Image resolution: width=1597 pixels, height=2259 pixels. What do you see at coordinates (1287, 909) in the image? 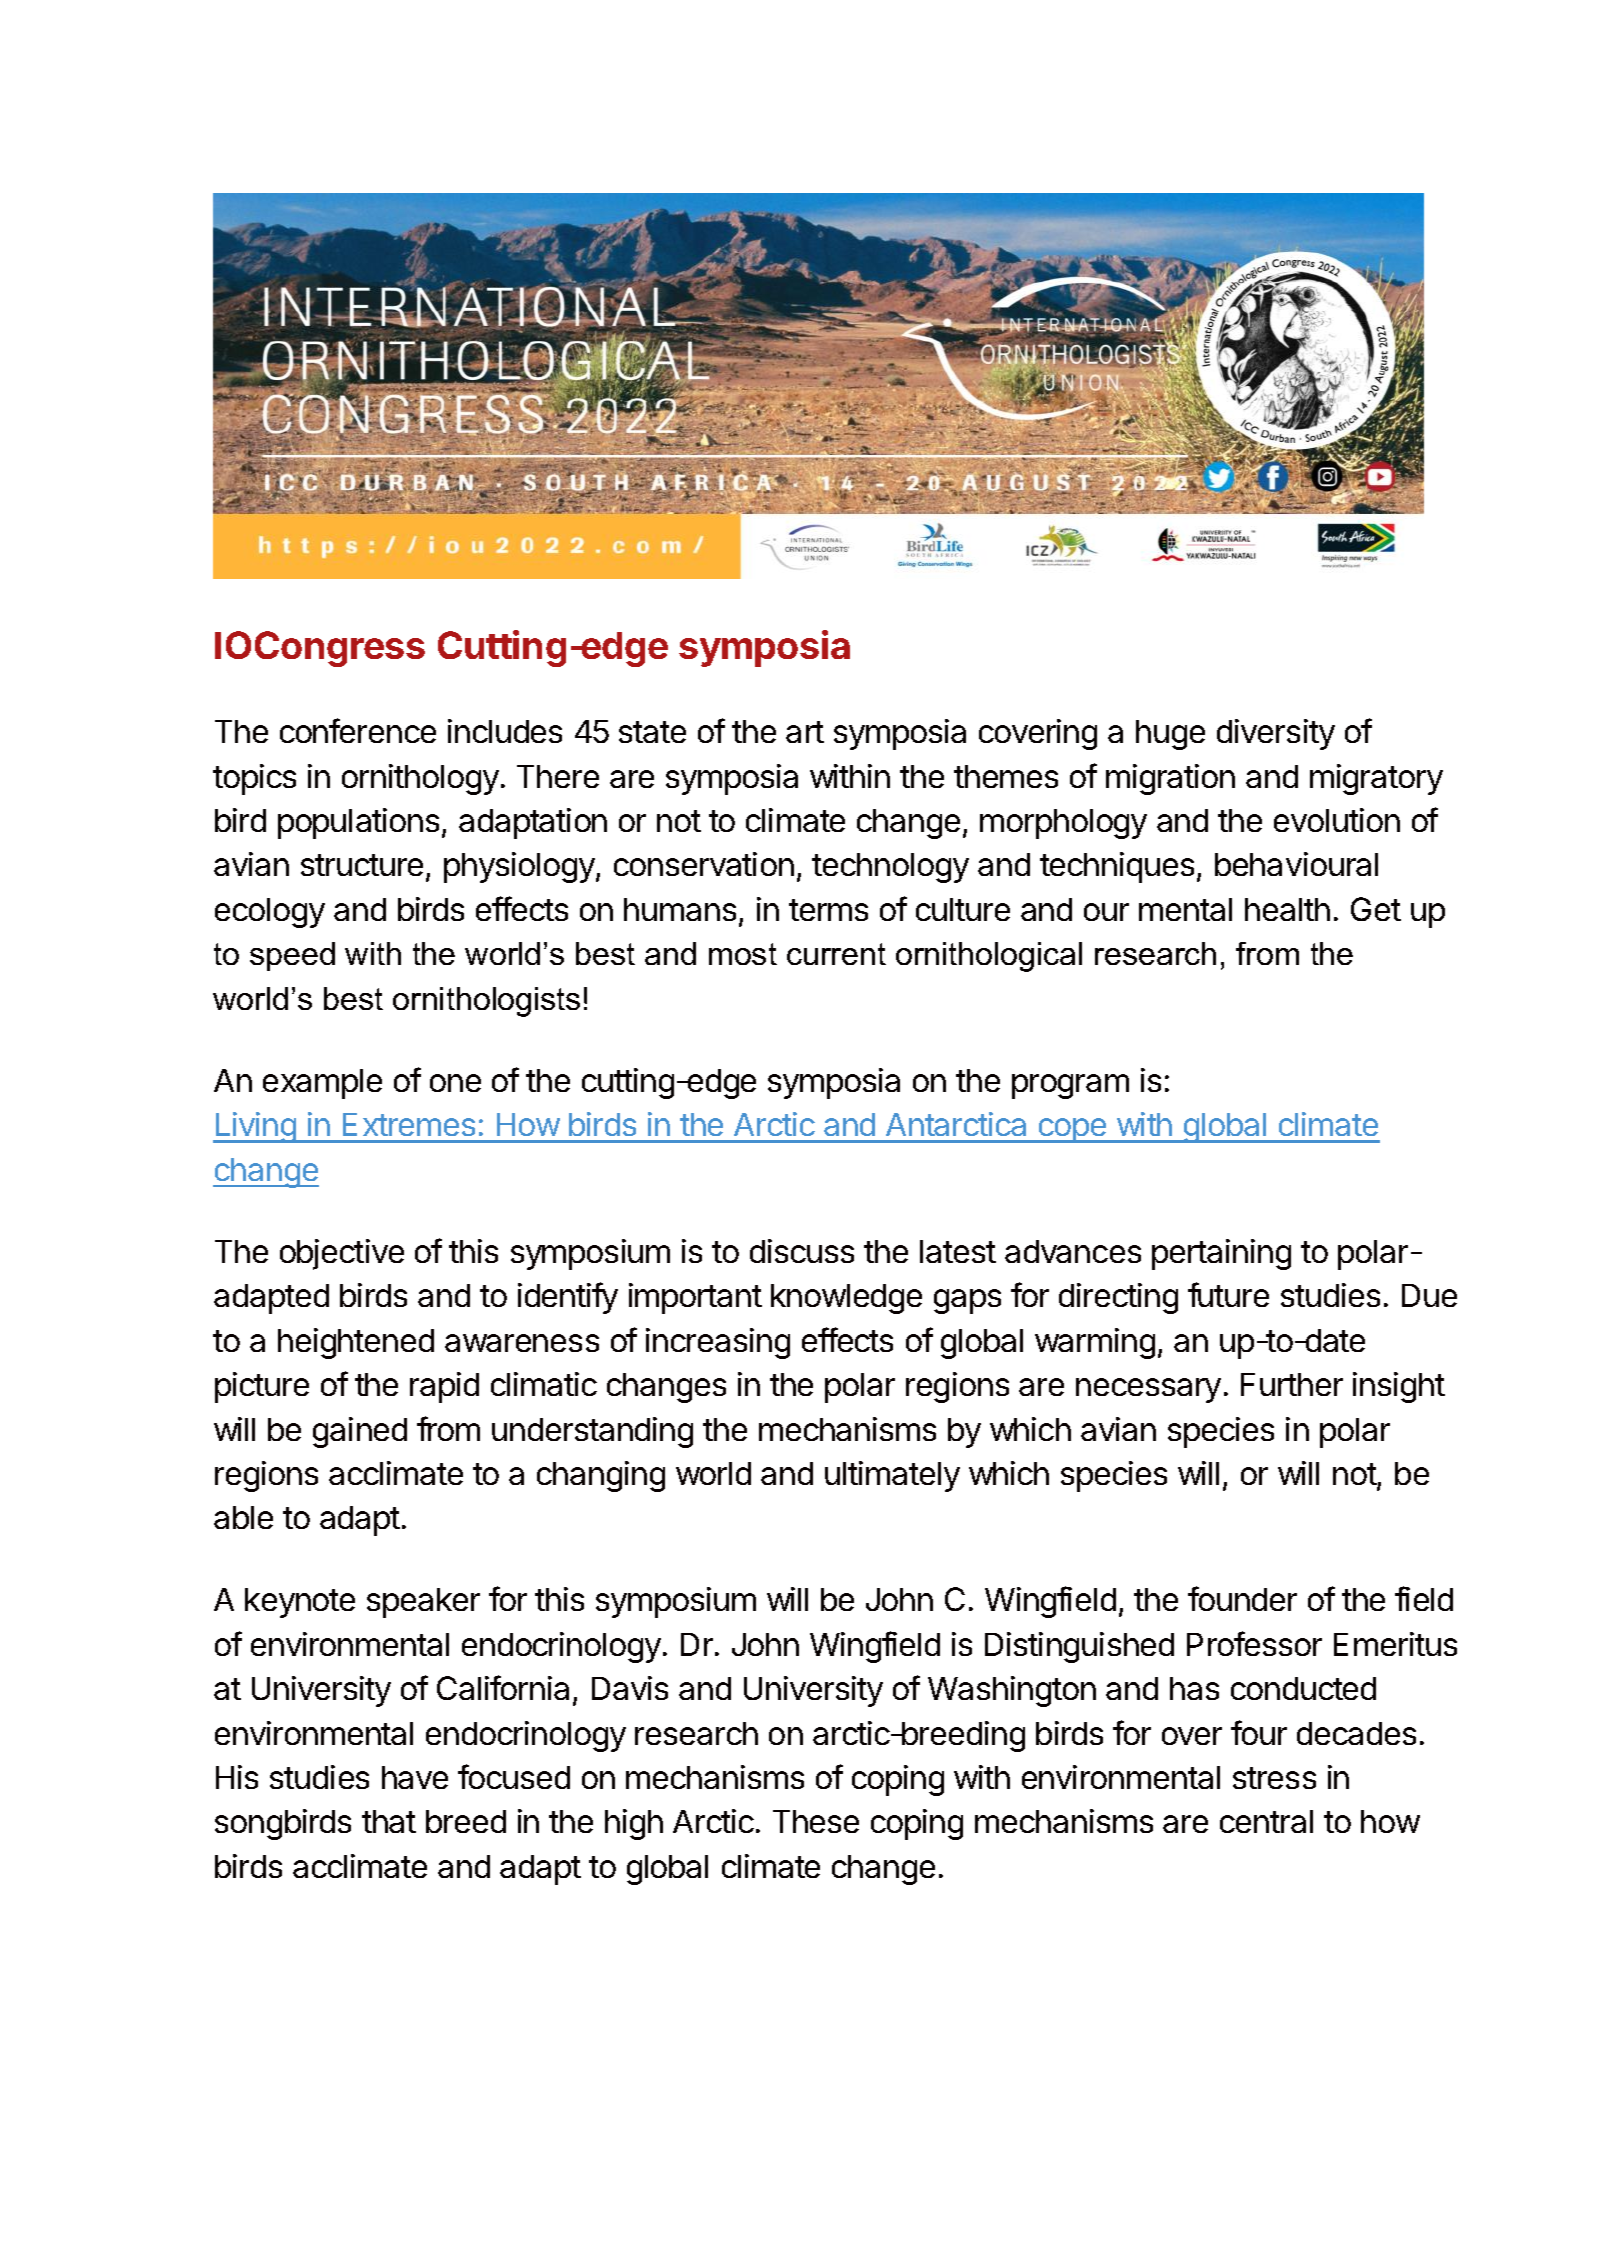
I see `health` at bounding box center [1287, 909].
